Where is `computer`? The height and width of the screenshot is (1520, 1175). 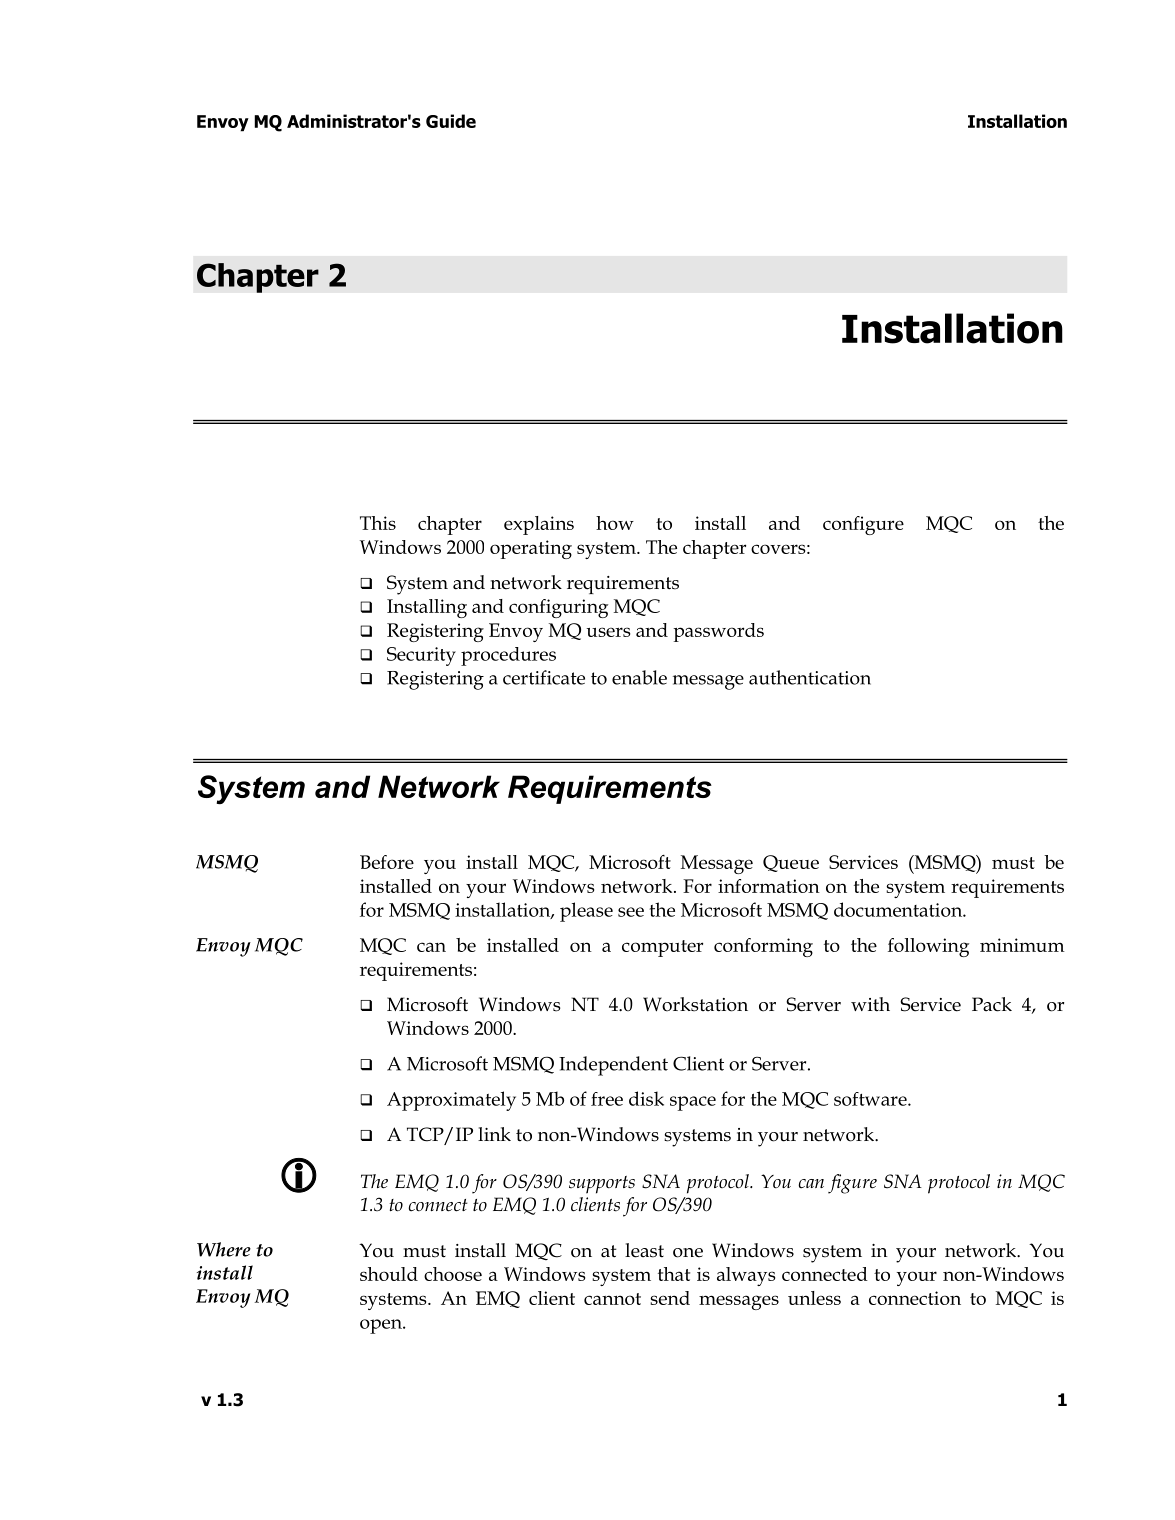 computer is located at coordinates (662, 948).
